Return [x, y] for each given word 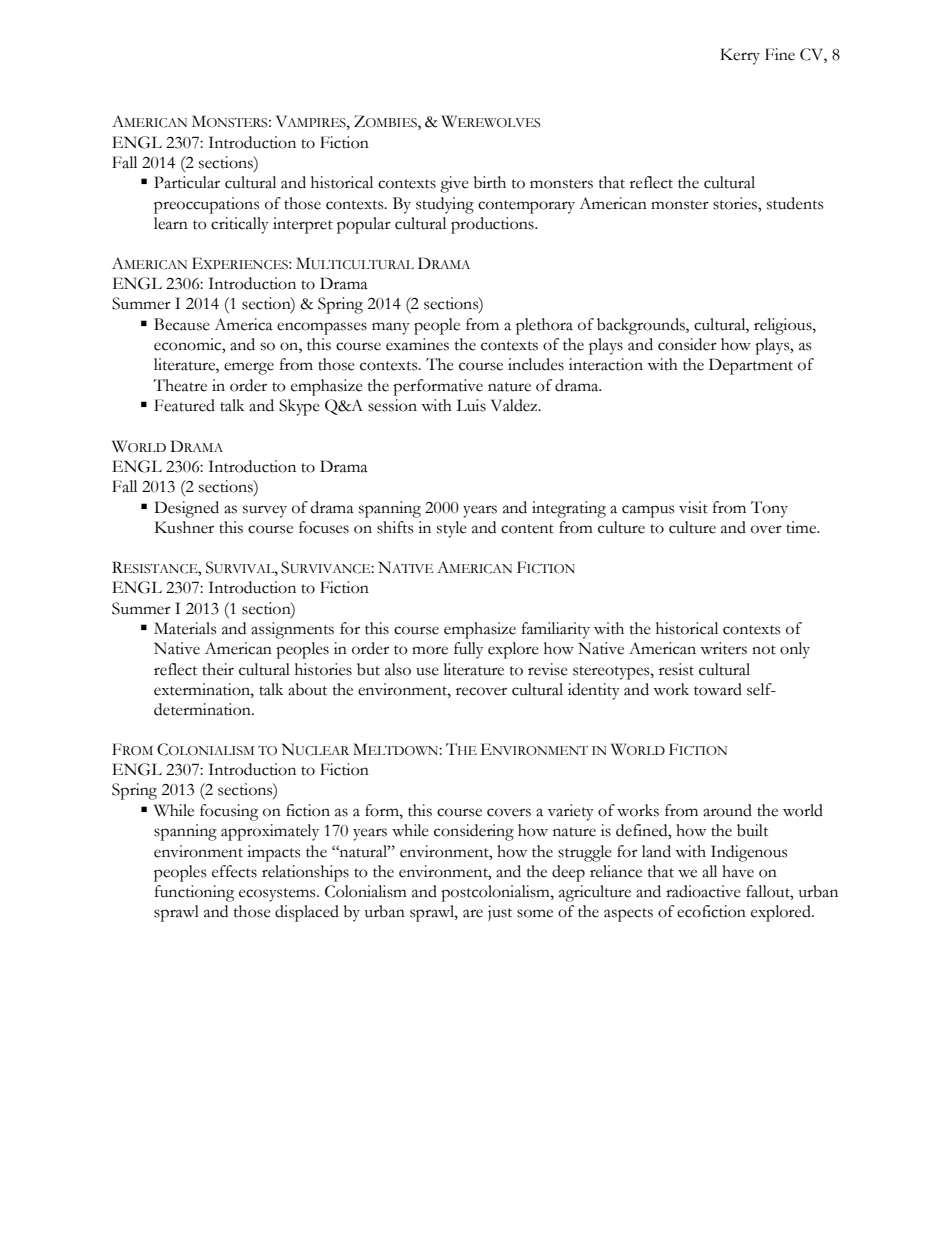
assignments [292, 630]
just [500, 913]
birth [490, 182]
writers [723, 648]
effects [234, 871]
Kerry [740, 56]
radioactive [703, 891]
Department [751, 366]
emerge [249, 368]
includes [536, 364]
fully [468, 650]
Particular [187, 182]
